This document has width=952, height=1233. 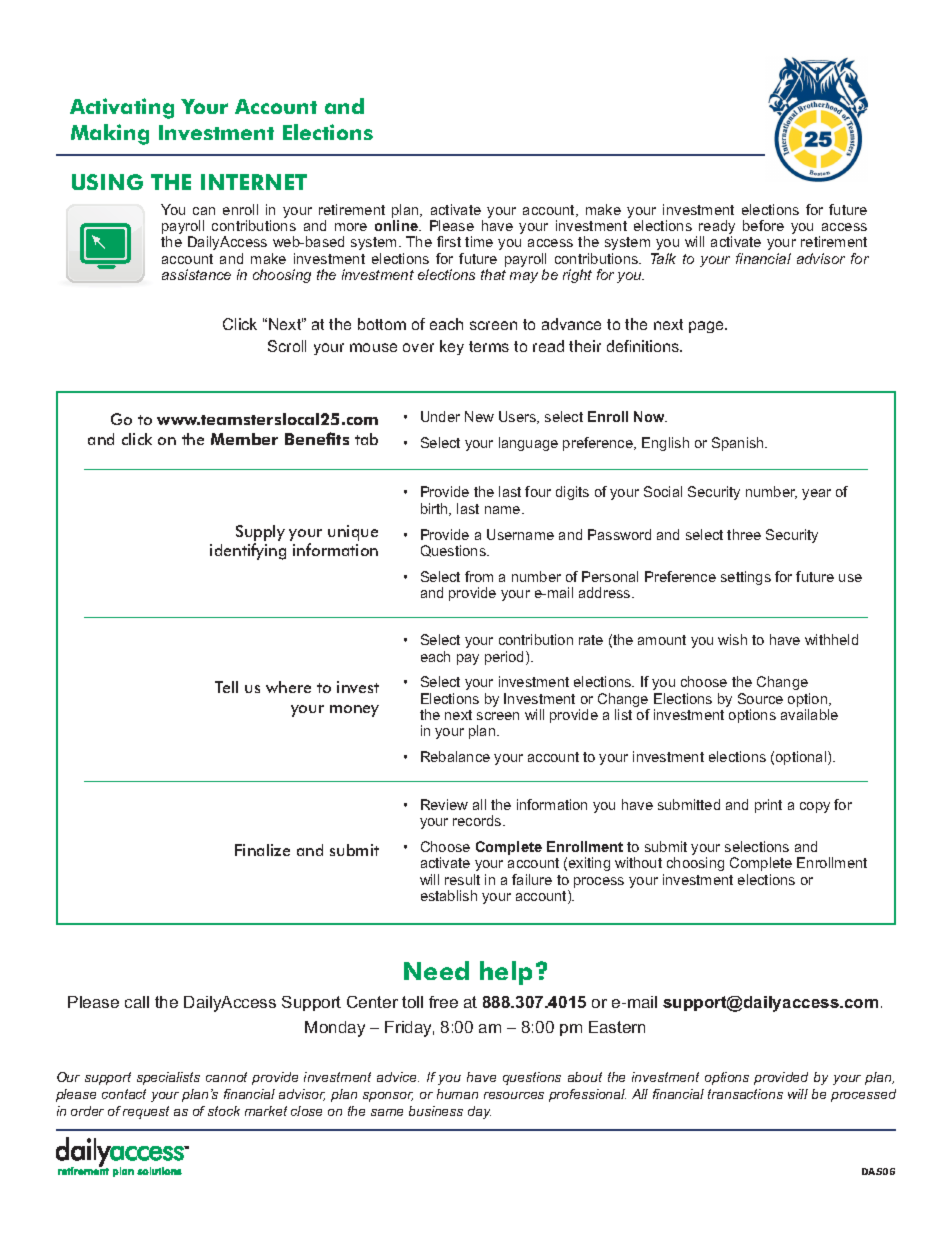 What do you see at coordinates (455, 756) in the document?
I see `Rebalance` at bounding box center [455, 756].
